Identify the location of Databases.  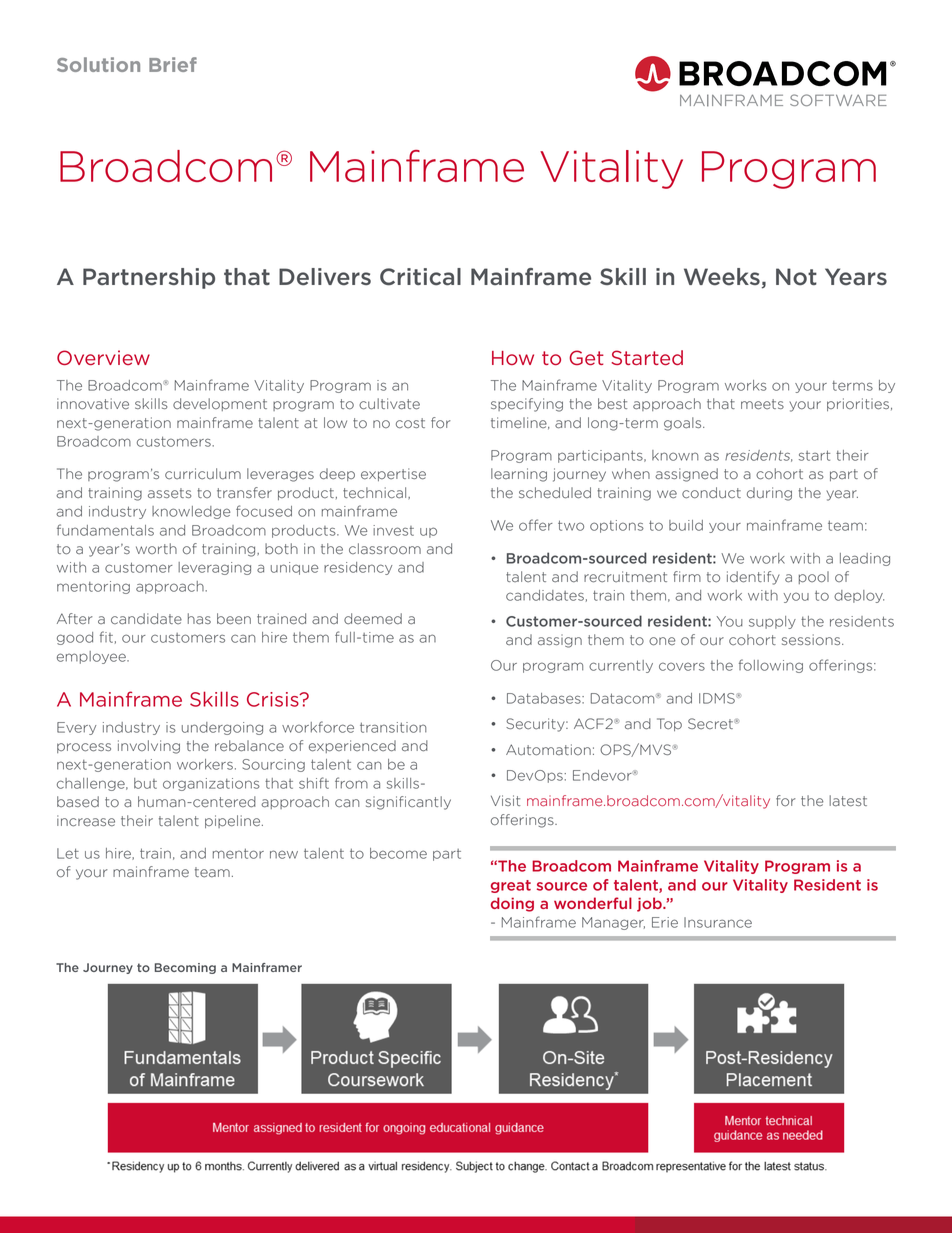
(545, 698).
